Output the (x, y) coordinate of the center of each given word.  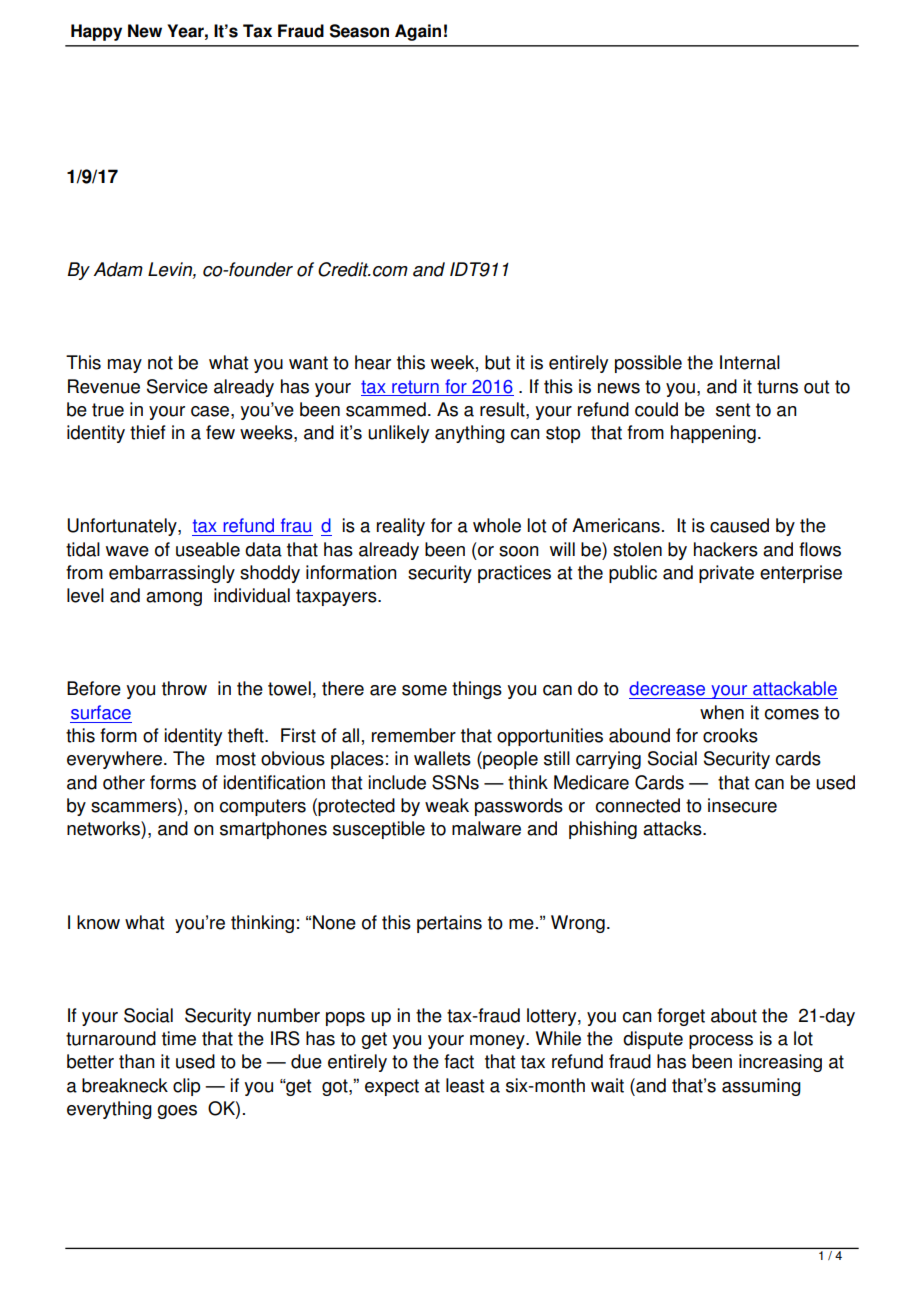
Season (359, 31)
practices (514, 574)
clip (186, 1087)
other (124, 782)
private (726, 574)
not (160, 363)
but (497, 362)
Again (418, 32)
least (465, 1085)
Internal (750, 362)
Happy (96, 32)
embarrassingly (172, 574)
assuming (761, 1087)
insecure (742, 805)
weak (447, 805)
